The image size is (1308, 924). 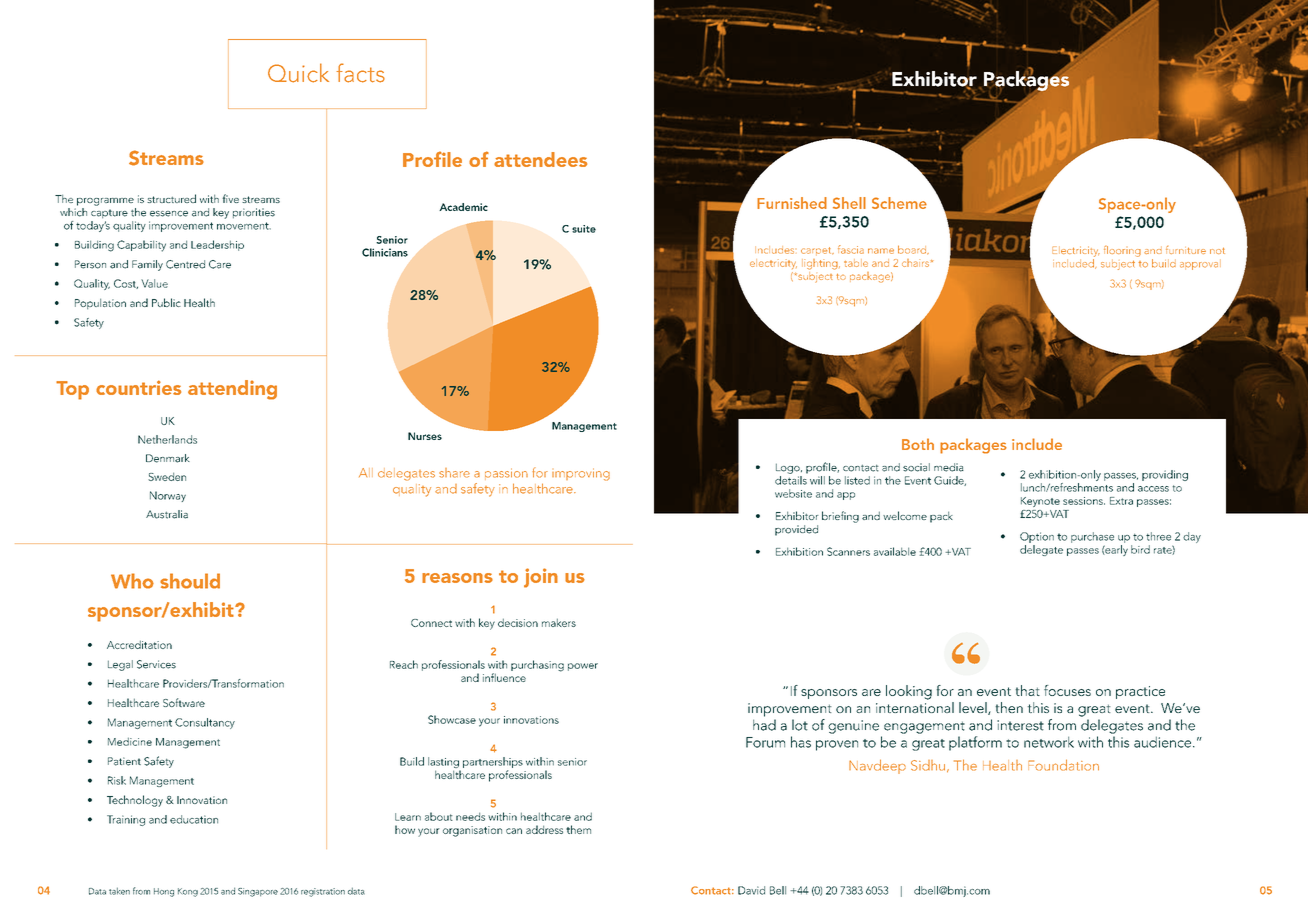 What do you see at coordinates (899, 203) in the image?
I see `Scheme` at bounding box center [899, 203].
